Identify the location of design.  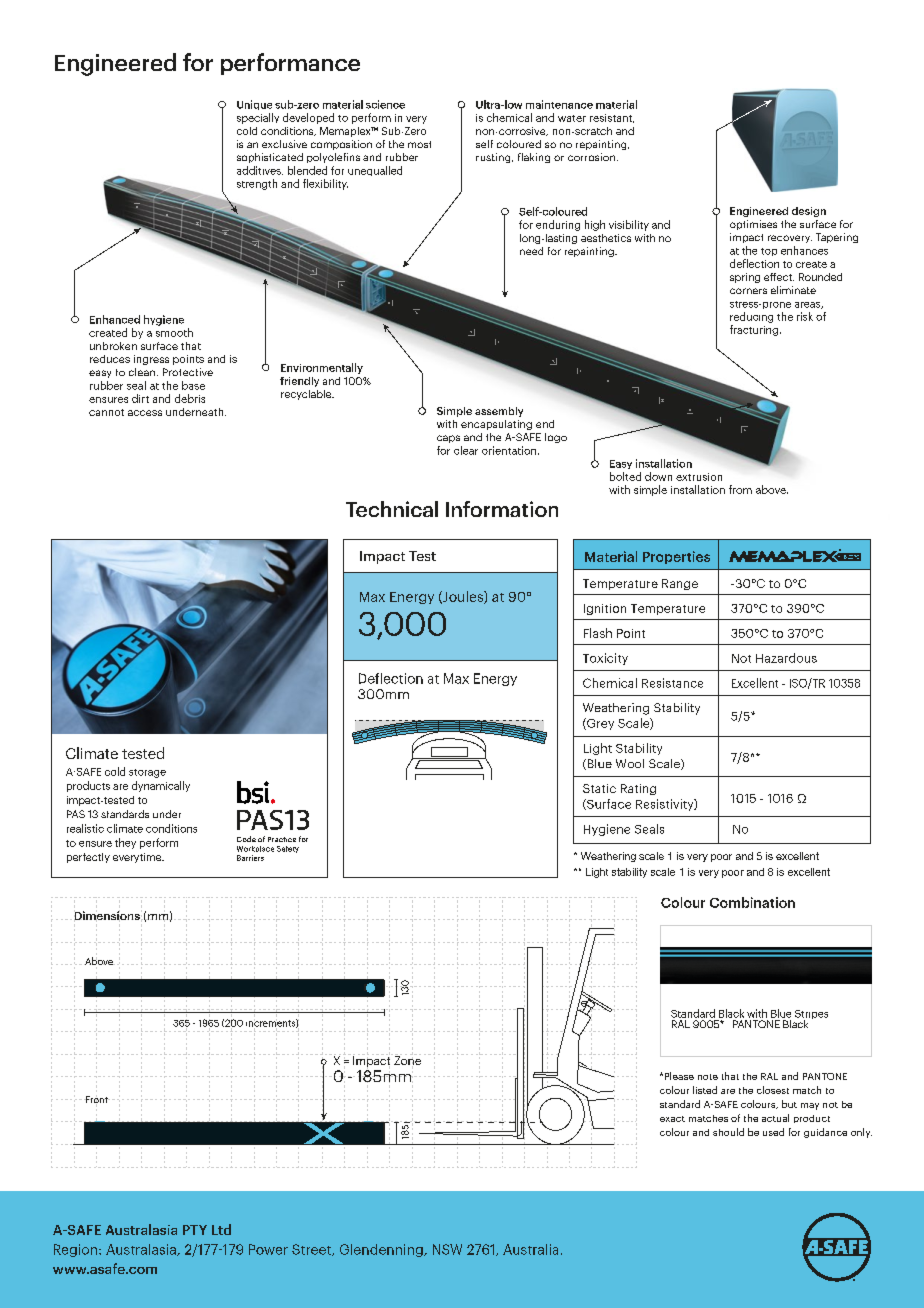
(809, 212).
